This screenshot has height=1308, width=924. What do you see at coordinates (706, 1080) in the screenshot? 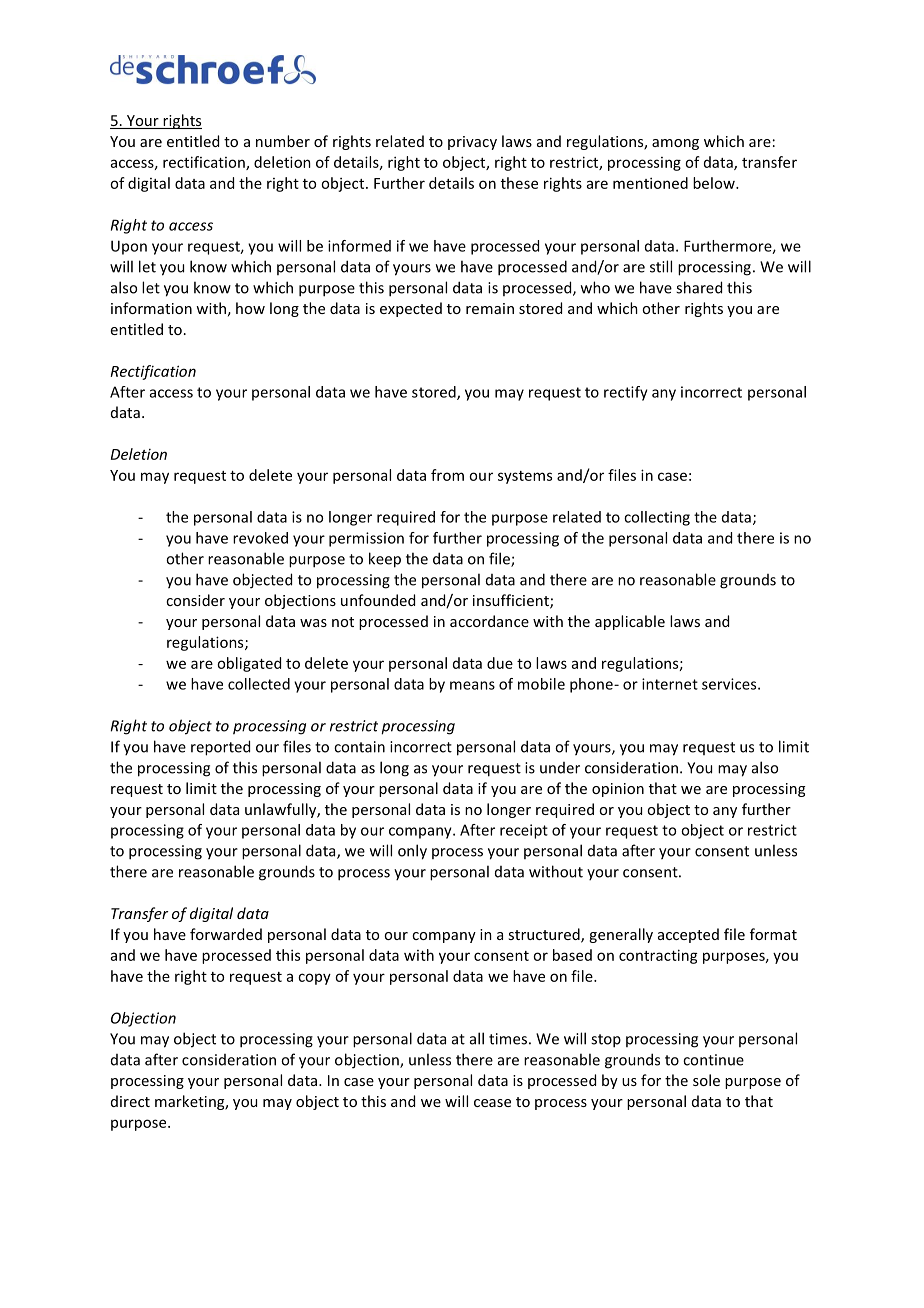
I see `sole` at bounding box center [706, 1080].
